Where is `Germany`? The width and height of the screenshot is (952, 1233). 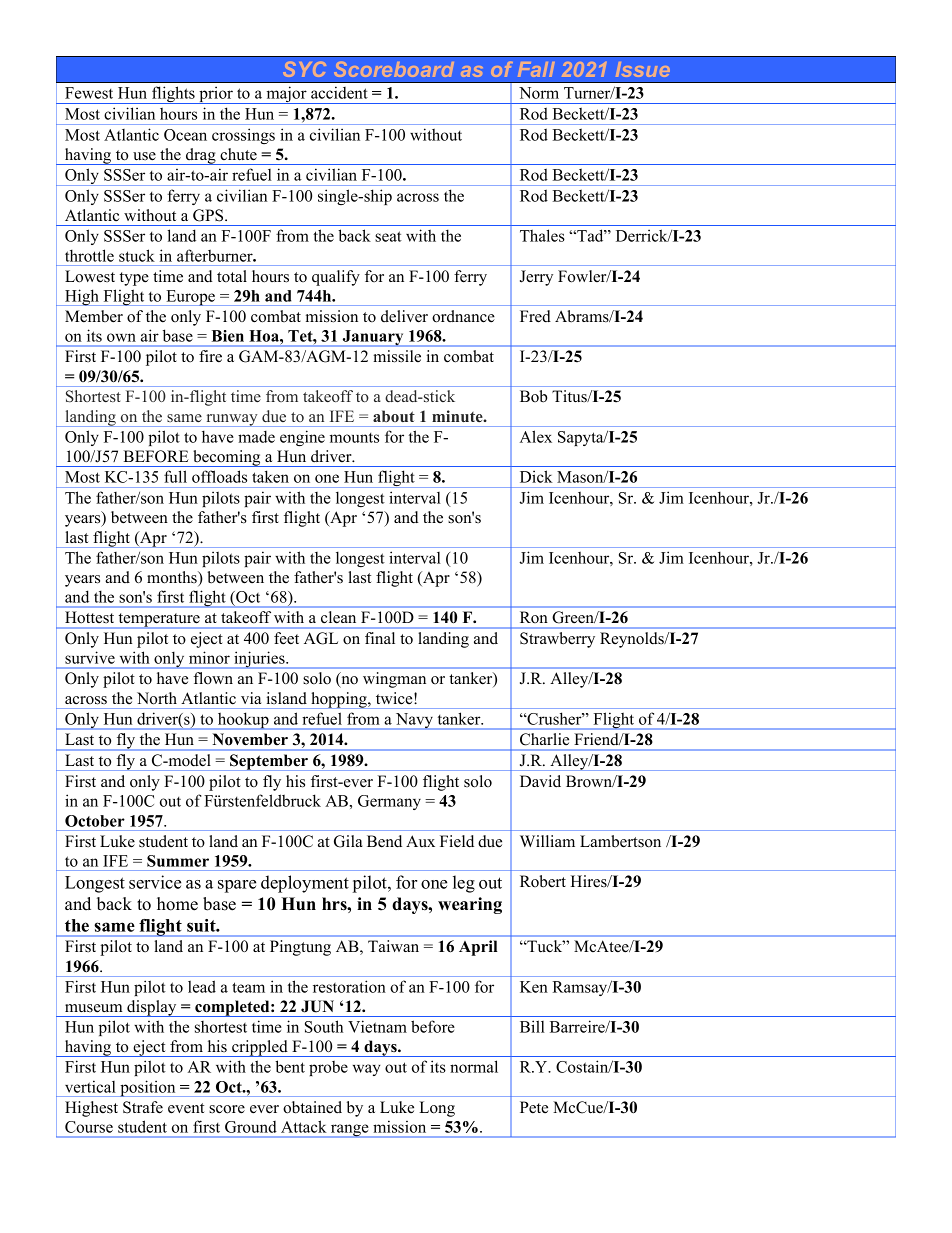 Germany is located at coordinates (389, 802).
